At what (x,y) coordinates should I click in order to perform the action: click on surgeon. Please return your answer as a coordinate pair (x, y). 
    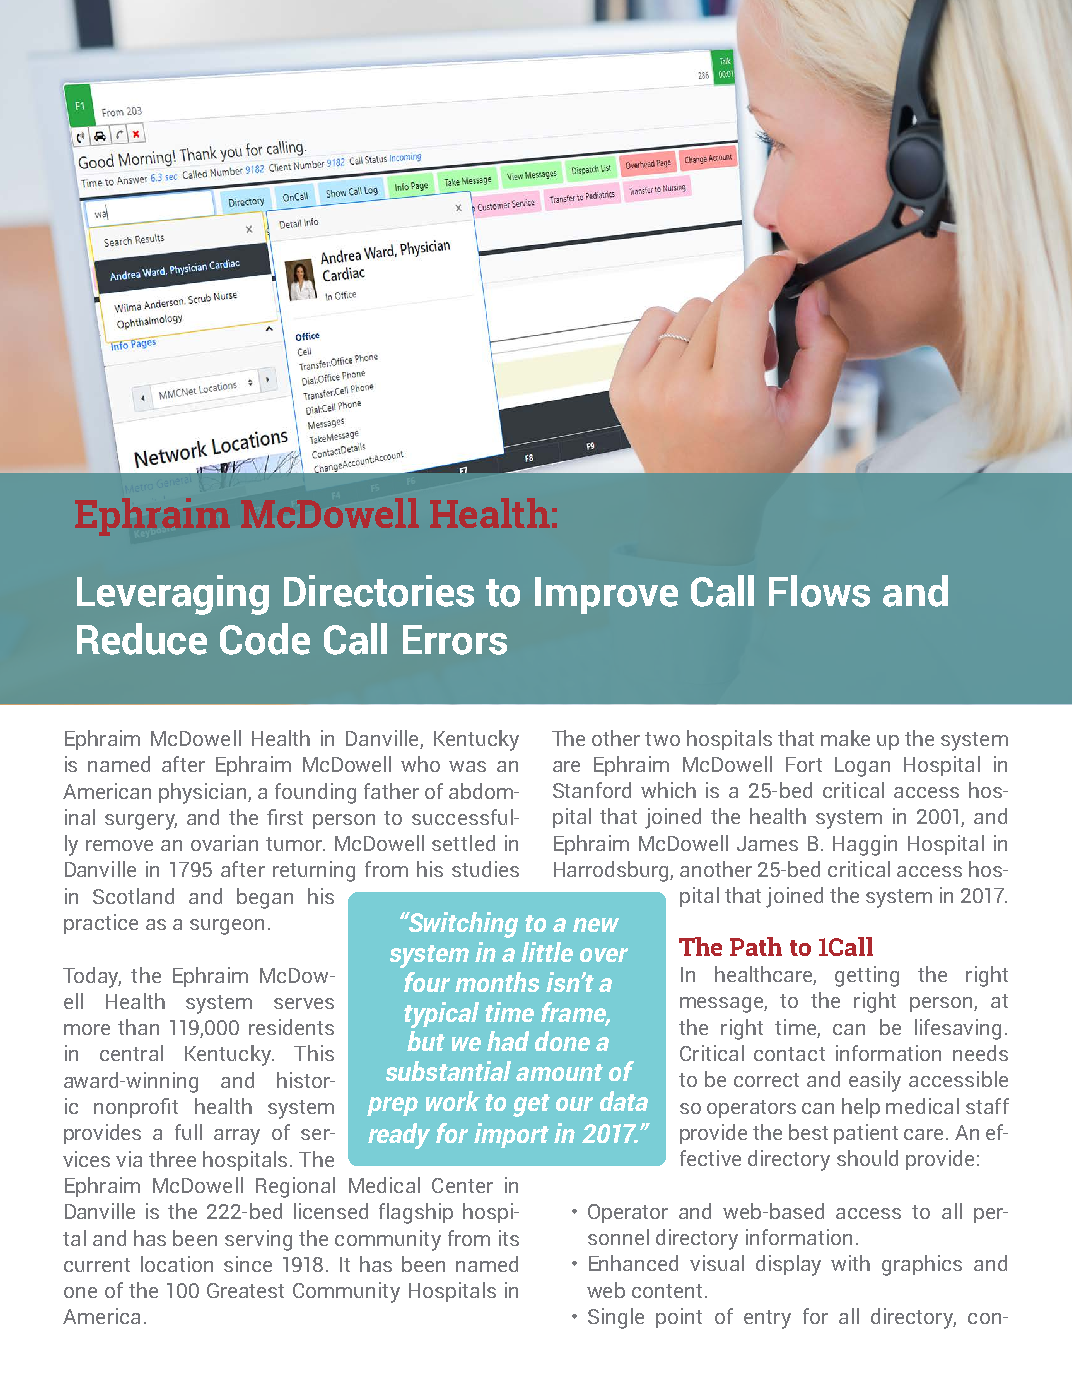
    Looking at the image, I should click on (227, 927).
